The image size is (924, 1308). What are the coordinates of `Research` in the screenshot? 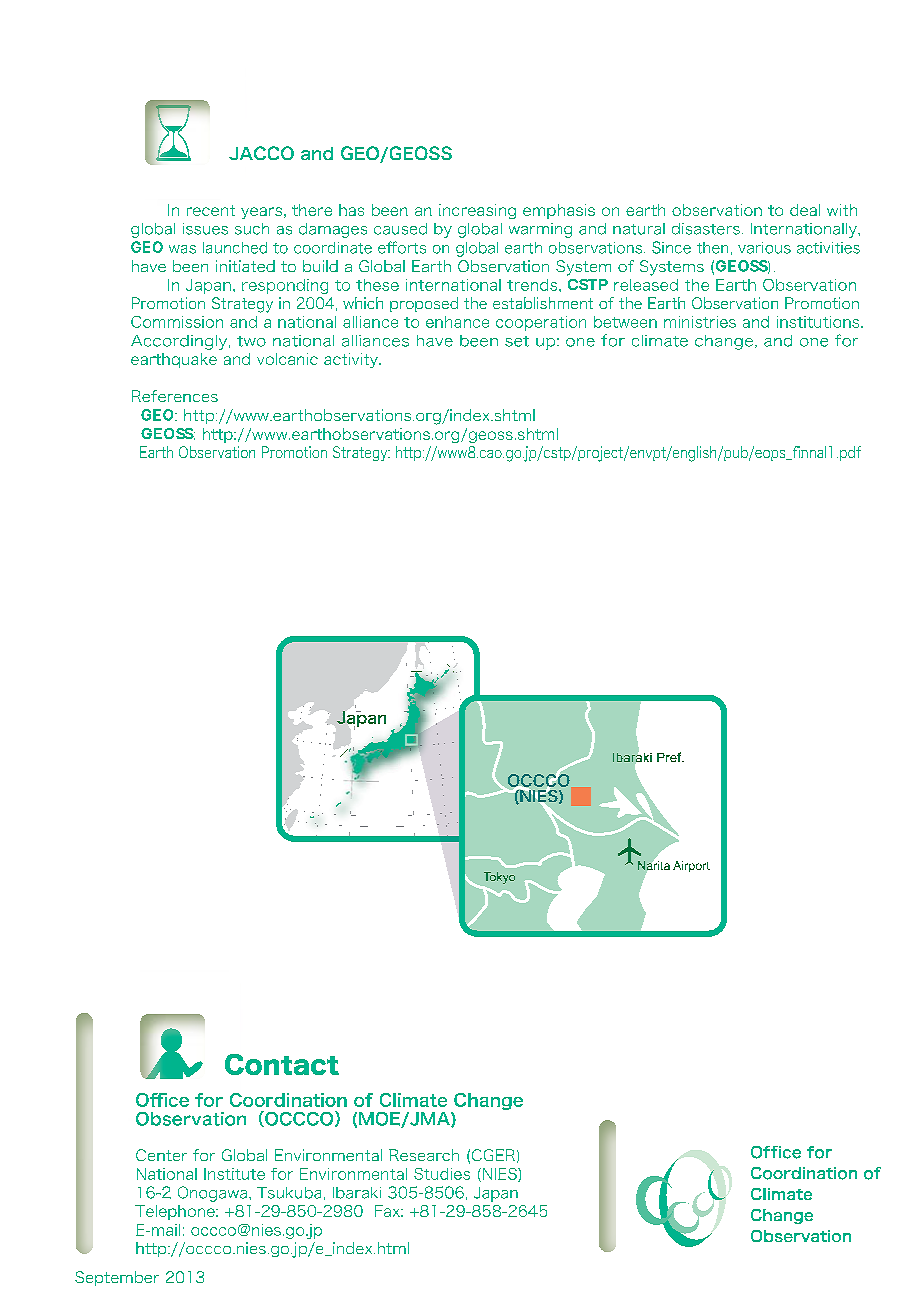 It's located at (424, 1155).
